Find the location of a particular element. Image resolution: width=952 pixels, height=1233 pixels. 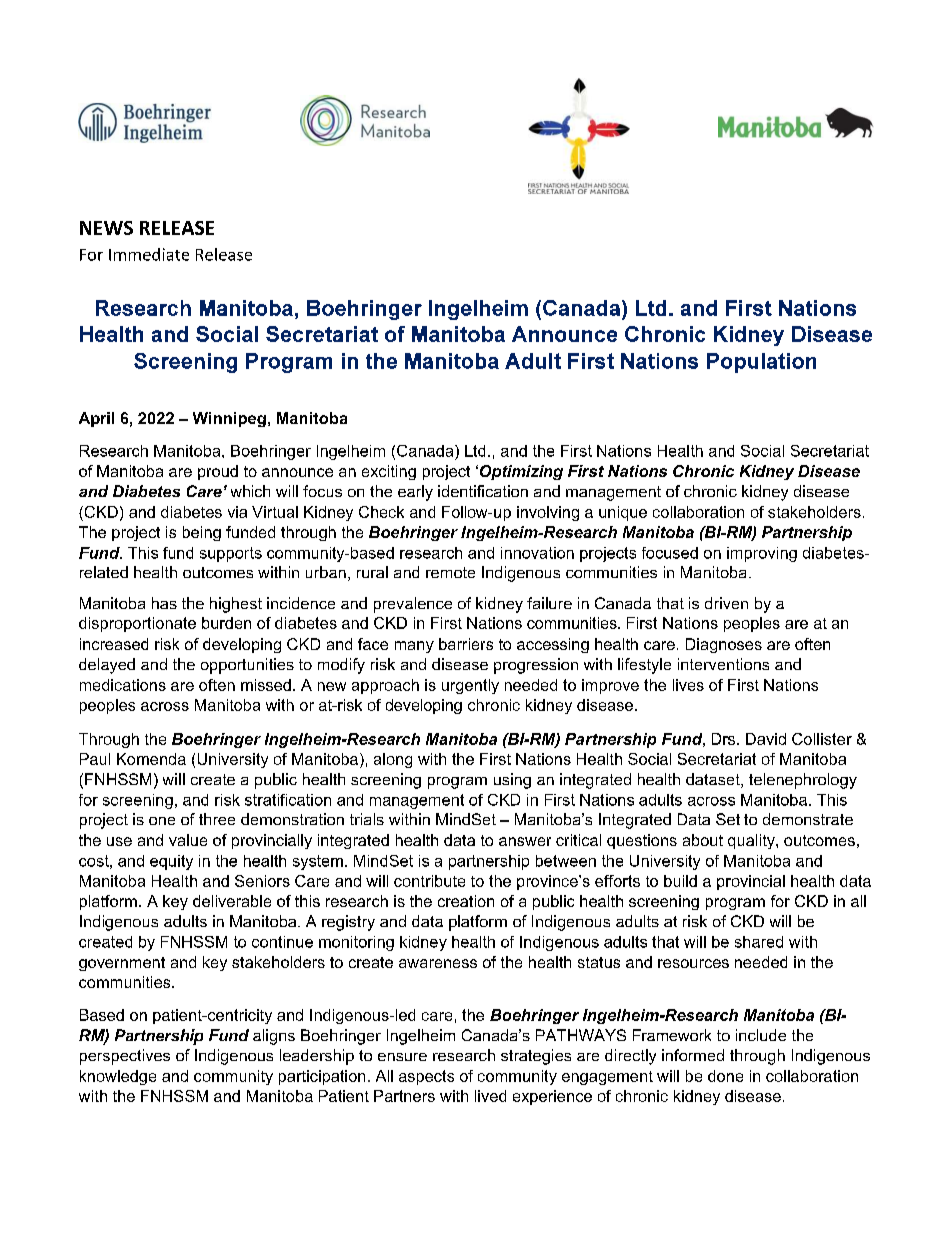

identification is located at coordinates (483, 491).
